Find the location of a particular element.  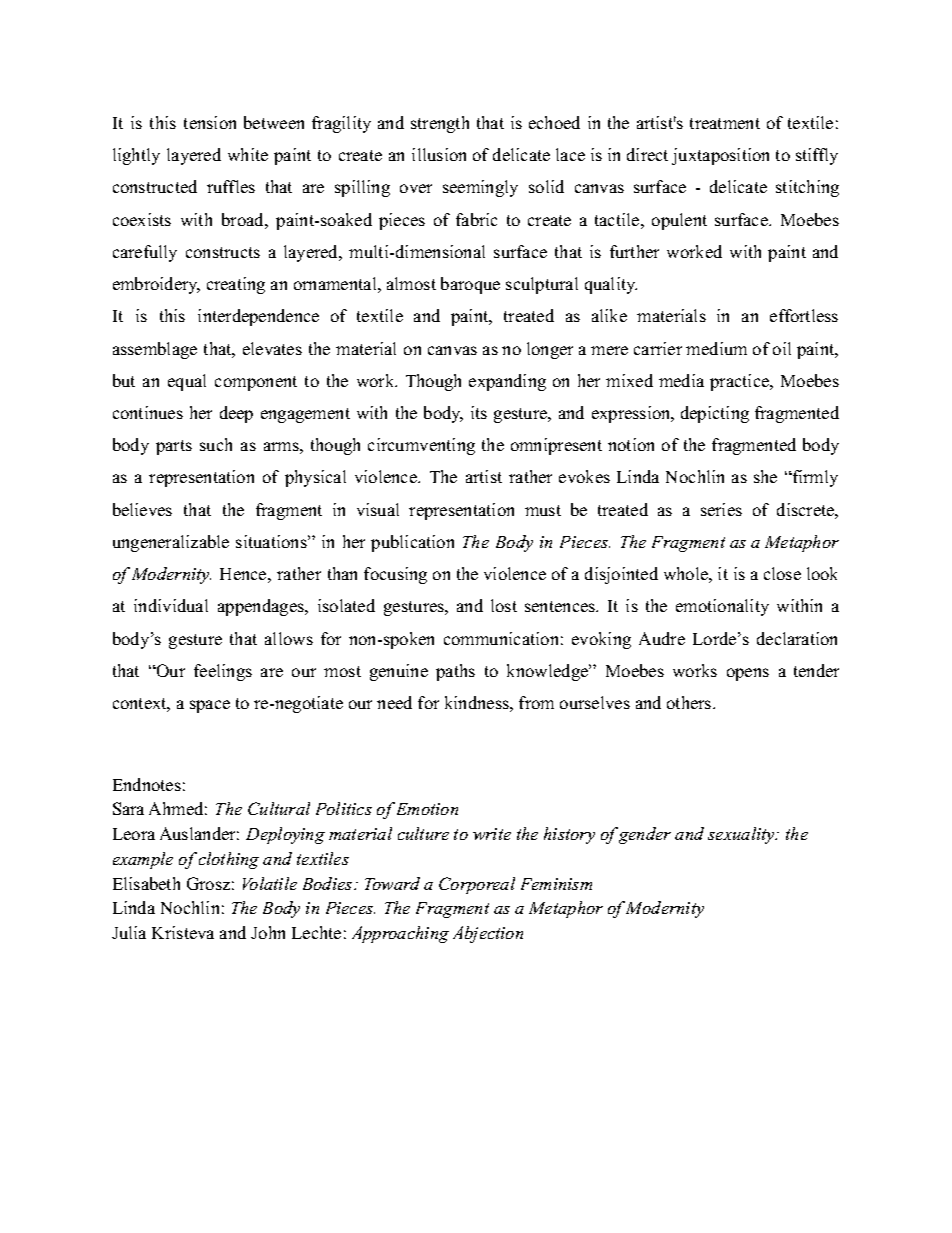

tension is located at coordinates (210, 122).
